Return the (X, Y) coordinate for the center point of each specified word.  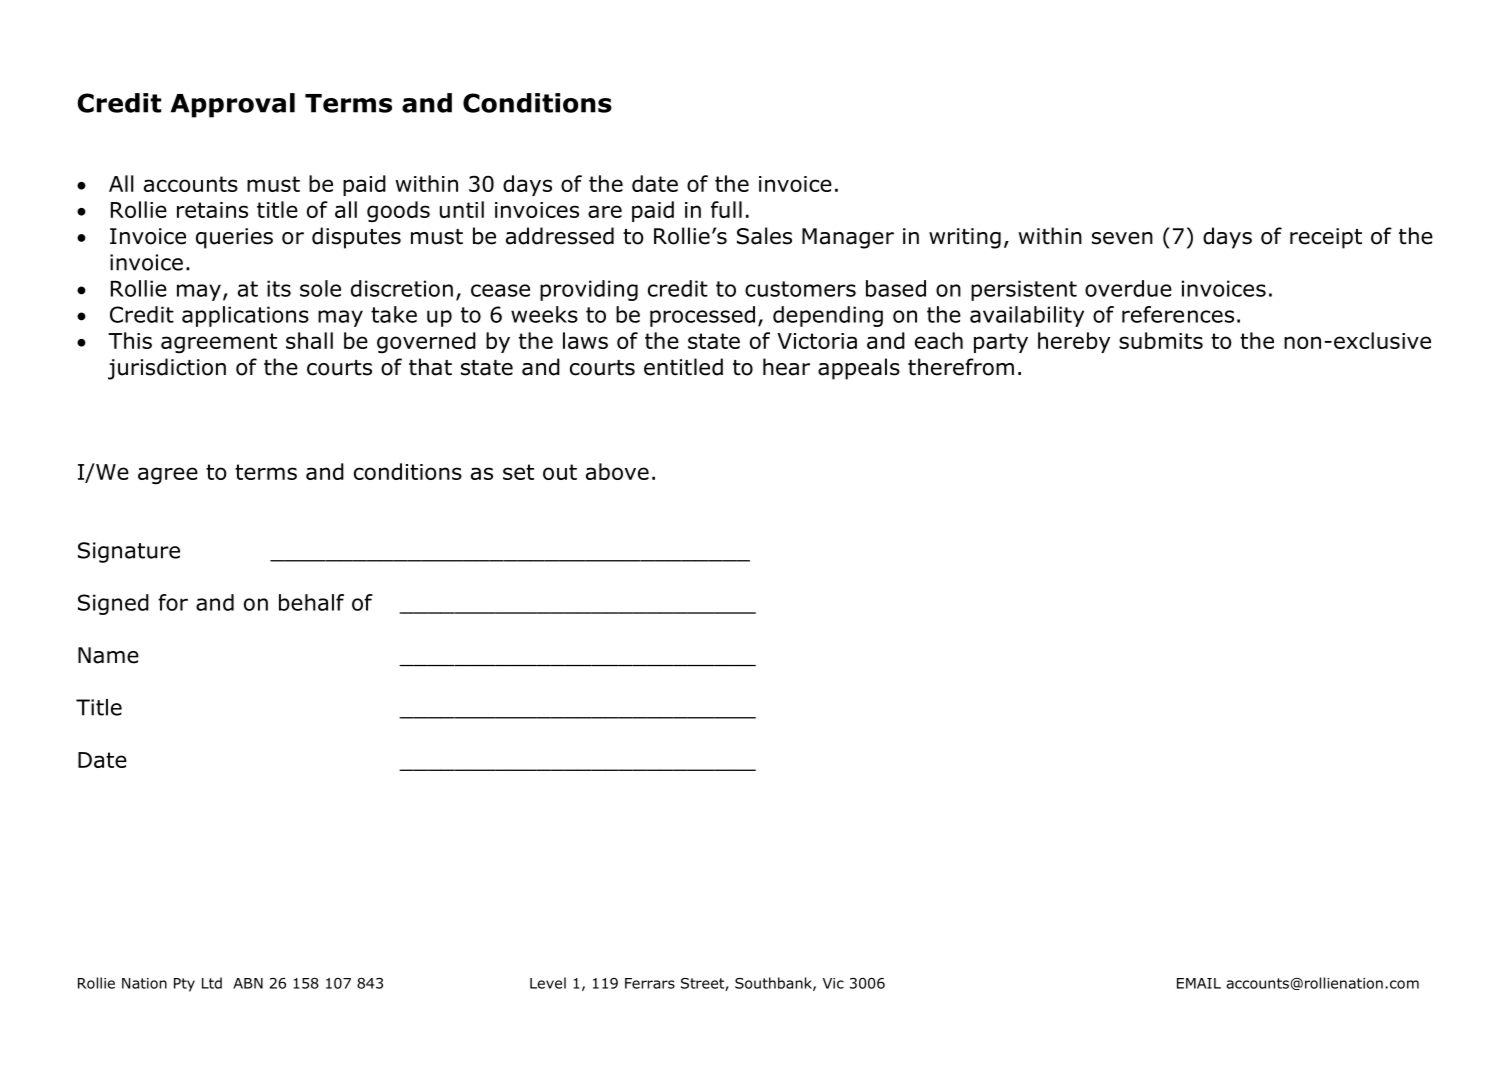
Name (108, 655)
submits (1161, 340)
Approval (233, 105)
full (726, 209)
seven (1122, 238)
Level (548, 983)
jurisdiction (167, 369)
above (617, 471)
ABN (248, 983)
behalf (311, 602)
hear (786, 367)
